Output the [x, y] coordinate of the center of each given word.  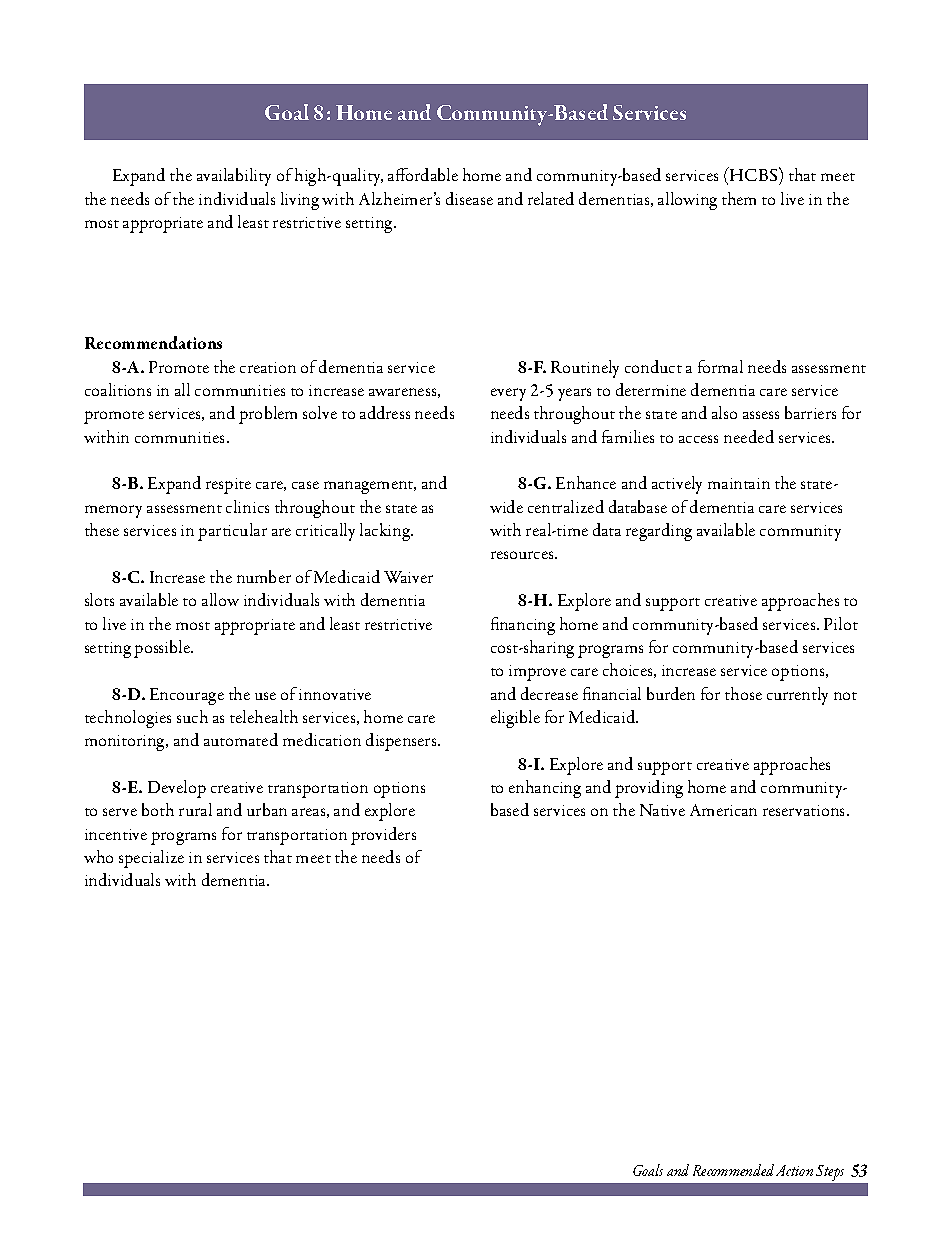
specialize [151, 859]
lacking [386, 532]
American [723, 810]
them [739, 198]
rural [195, 809]
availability [234, 177]
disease [469, 198]
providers [383, 836]
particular [232, 532]
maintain [739, 483]
